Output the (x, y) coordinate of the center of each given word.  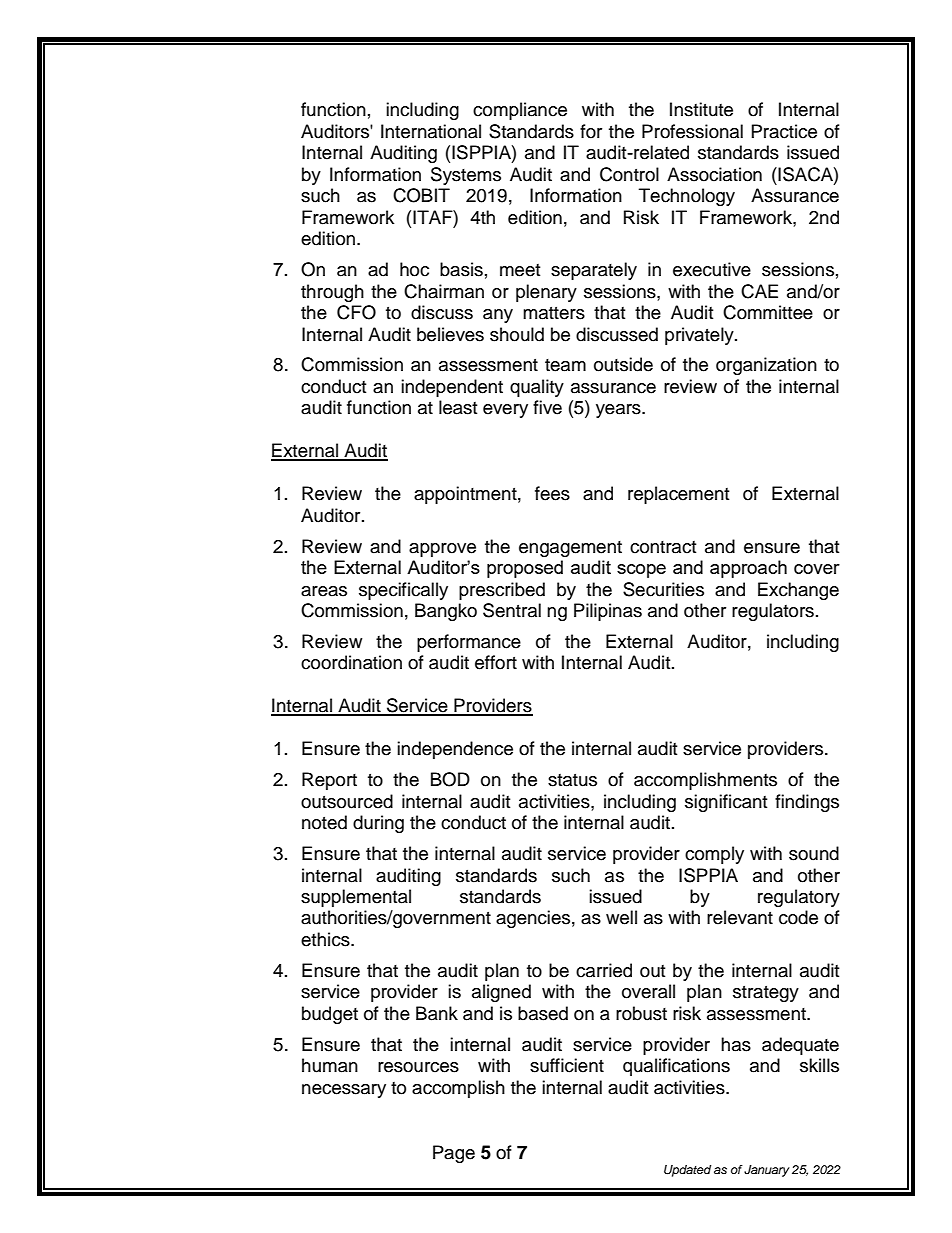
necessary (344, 1091)
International (431, 131)
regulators (773, 612)
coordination (351, 662)
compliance (520, 111)
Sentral (512, 610)
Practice (784, 131)
